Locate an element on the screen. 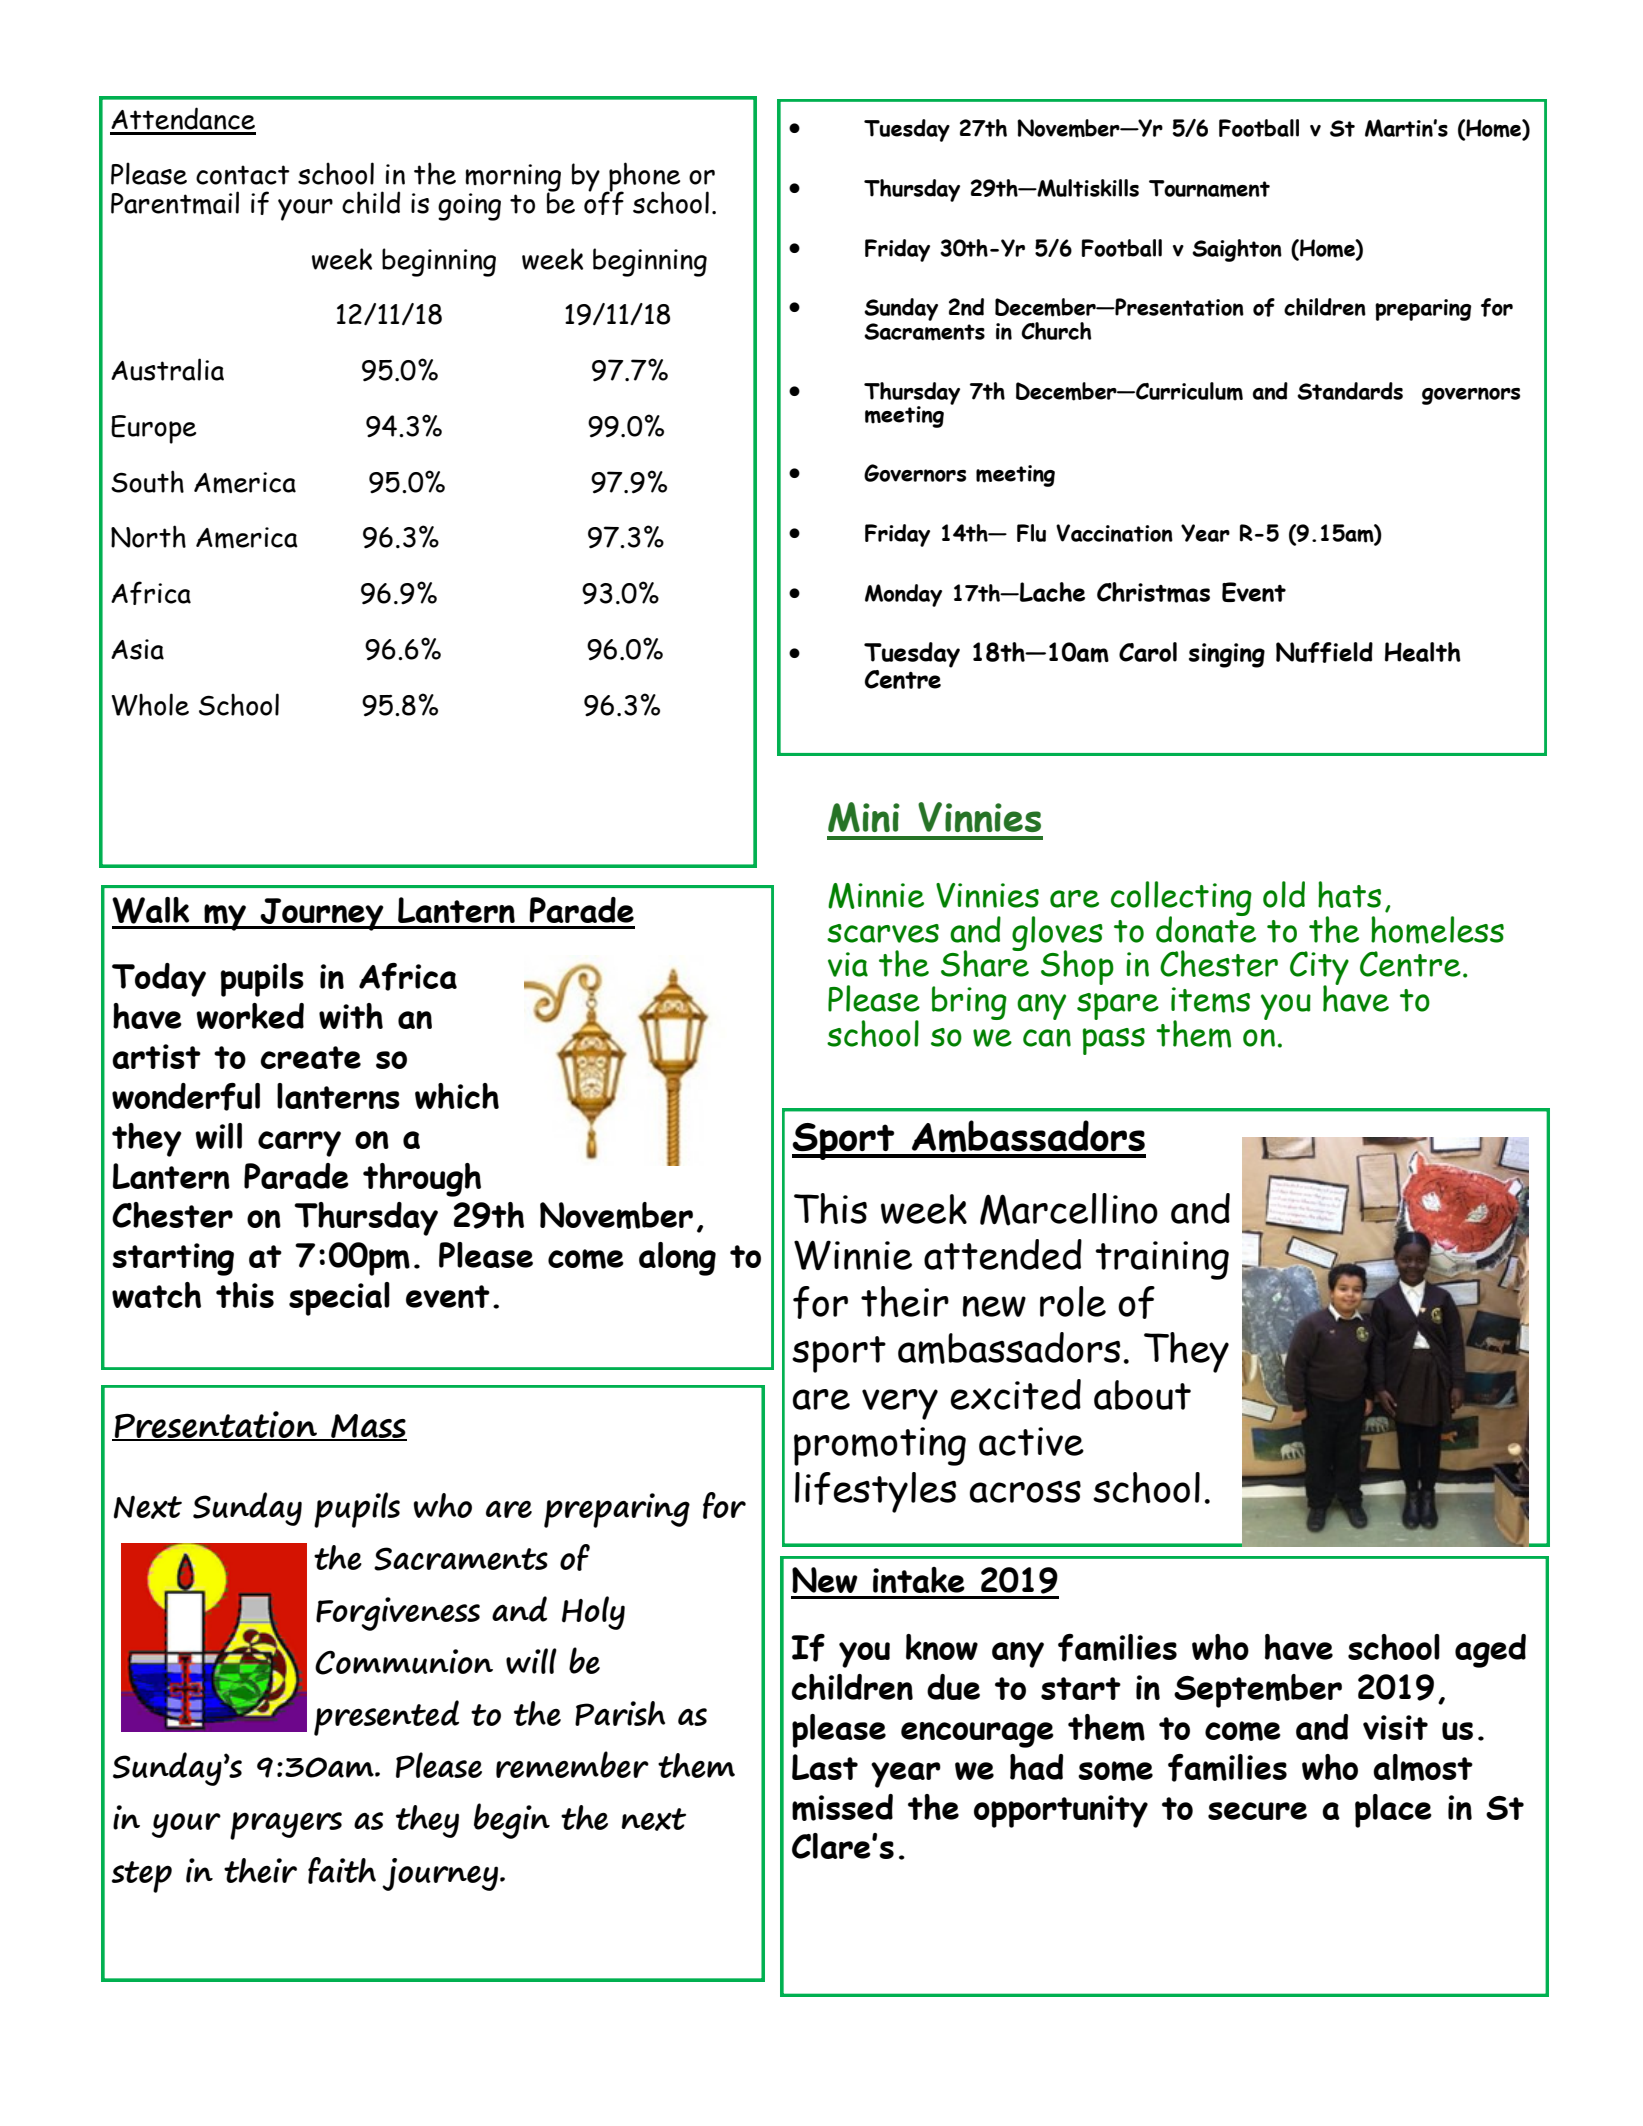 This screenshot has width=1643, height=2126. contact is located at coordinates (243, 175).
